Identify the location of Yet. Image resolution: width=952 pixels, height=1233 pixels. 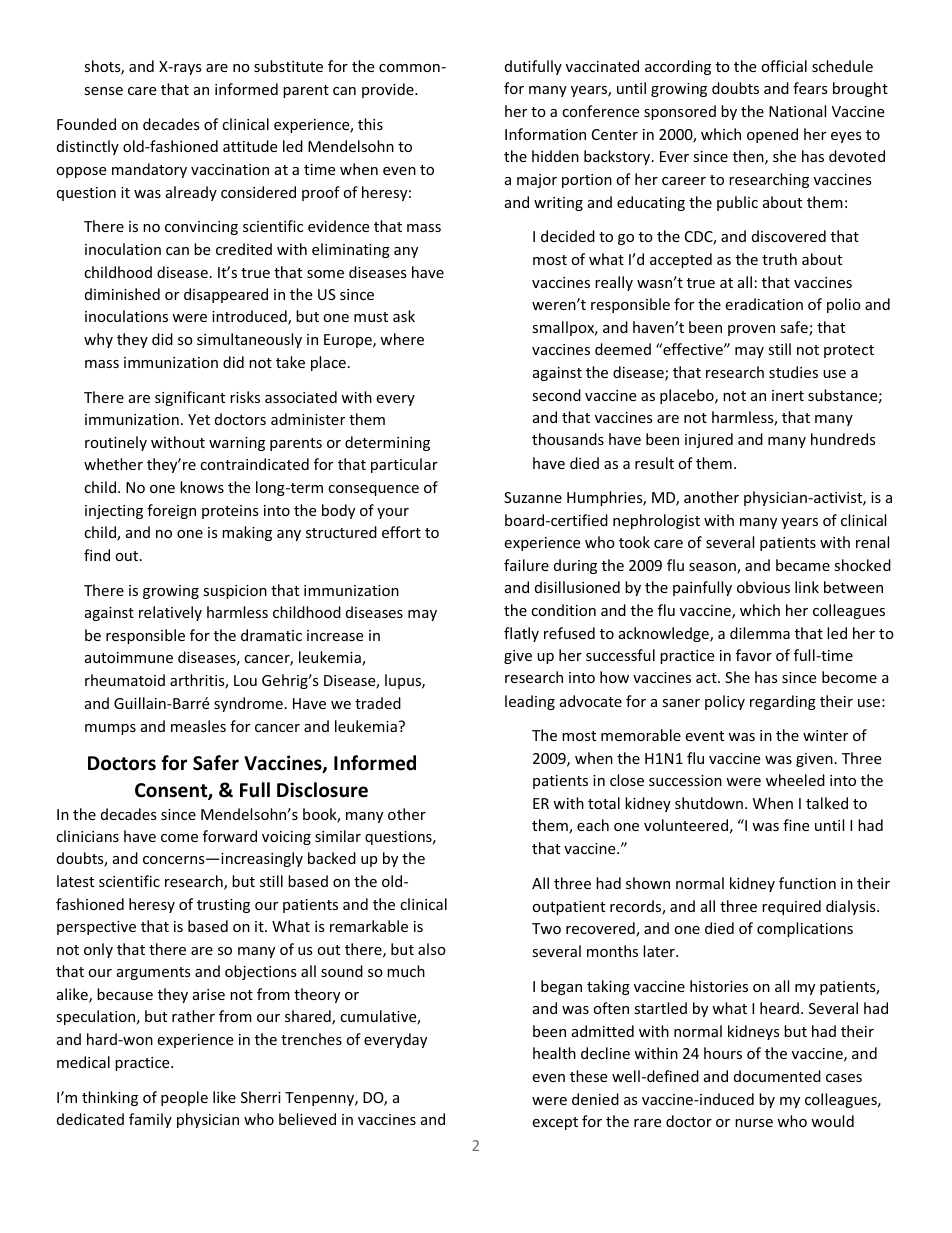
(199, 419).
